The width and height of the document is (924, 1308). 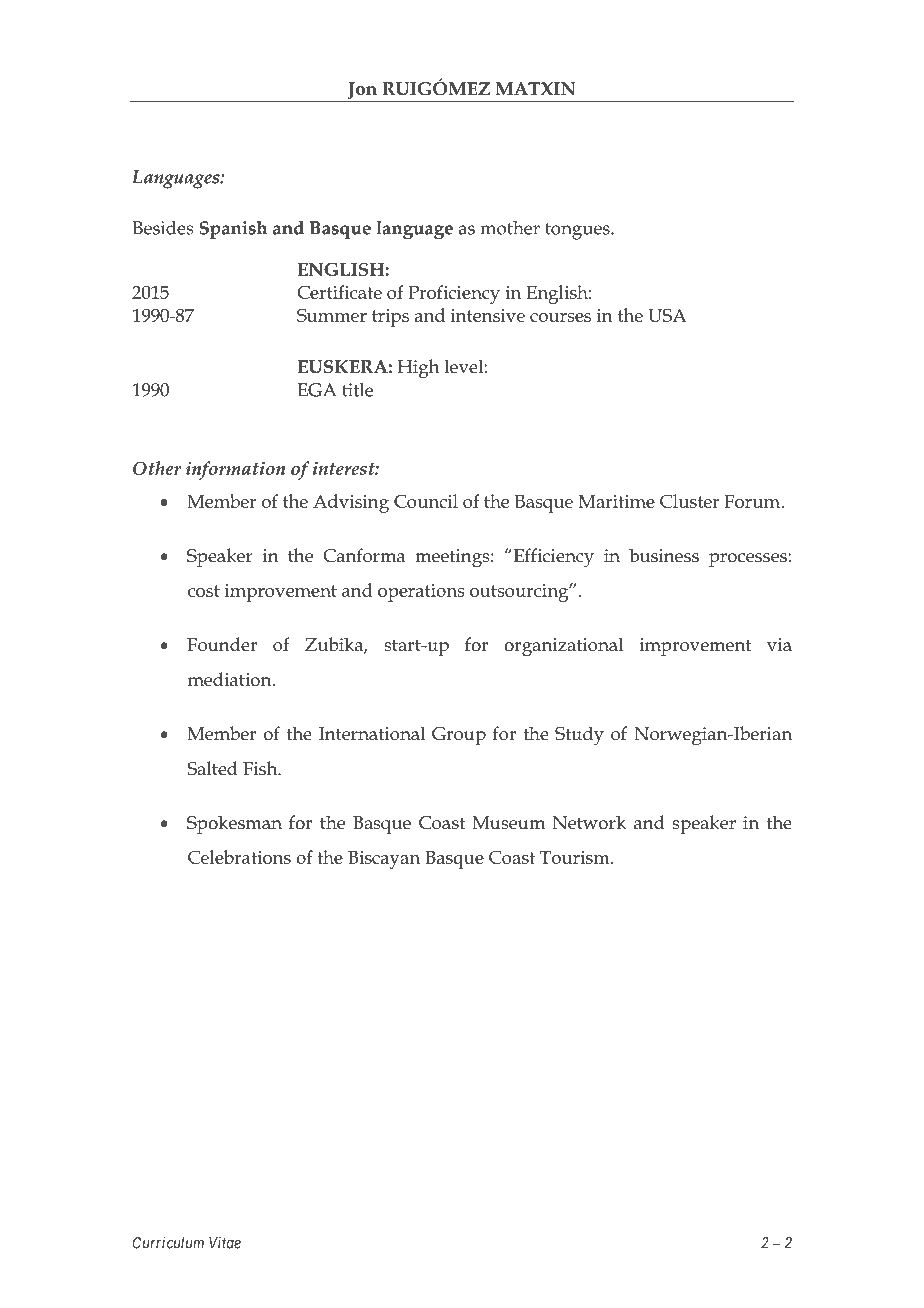 What do you see at coordinates (459, 736) in the document?
I see `Group` at bounding box center [459, 736].
